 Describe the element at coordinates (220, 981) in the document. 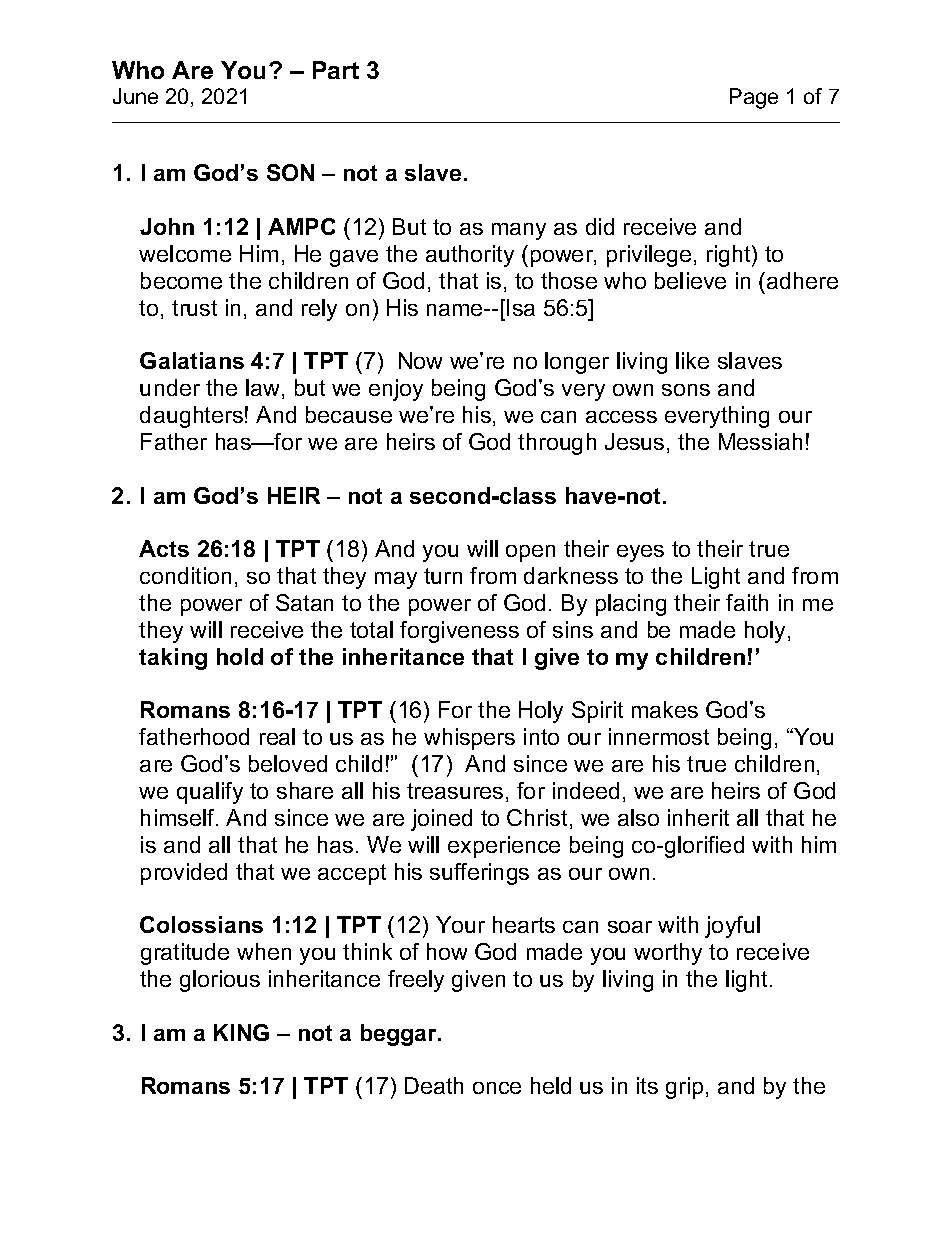

I see `glorious` at that location.
